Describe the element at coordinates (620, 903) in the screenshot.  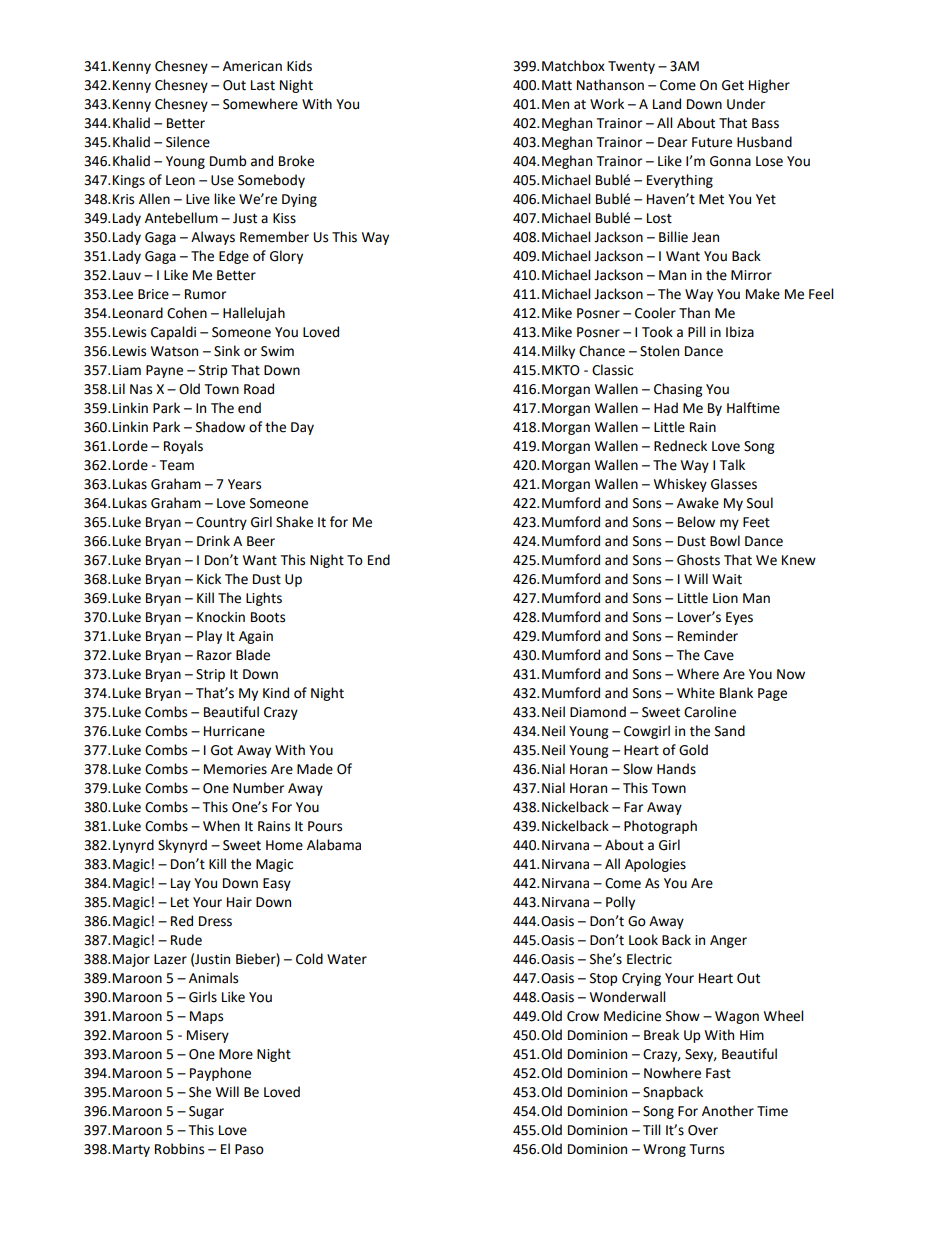
I see `Polly` at that location.
